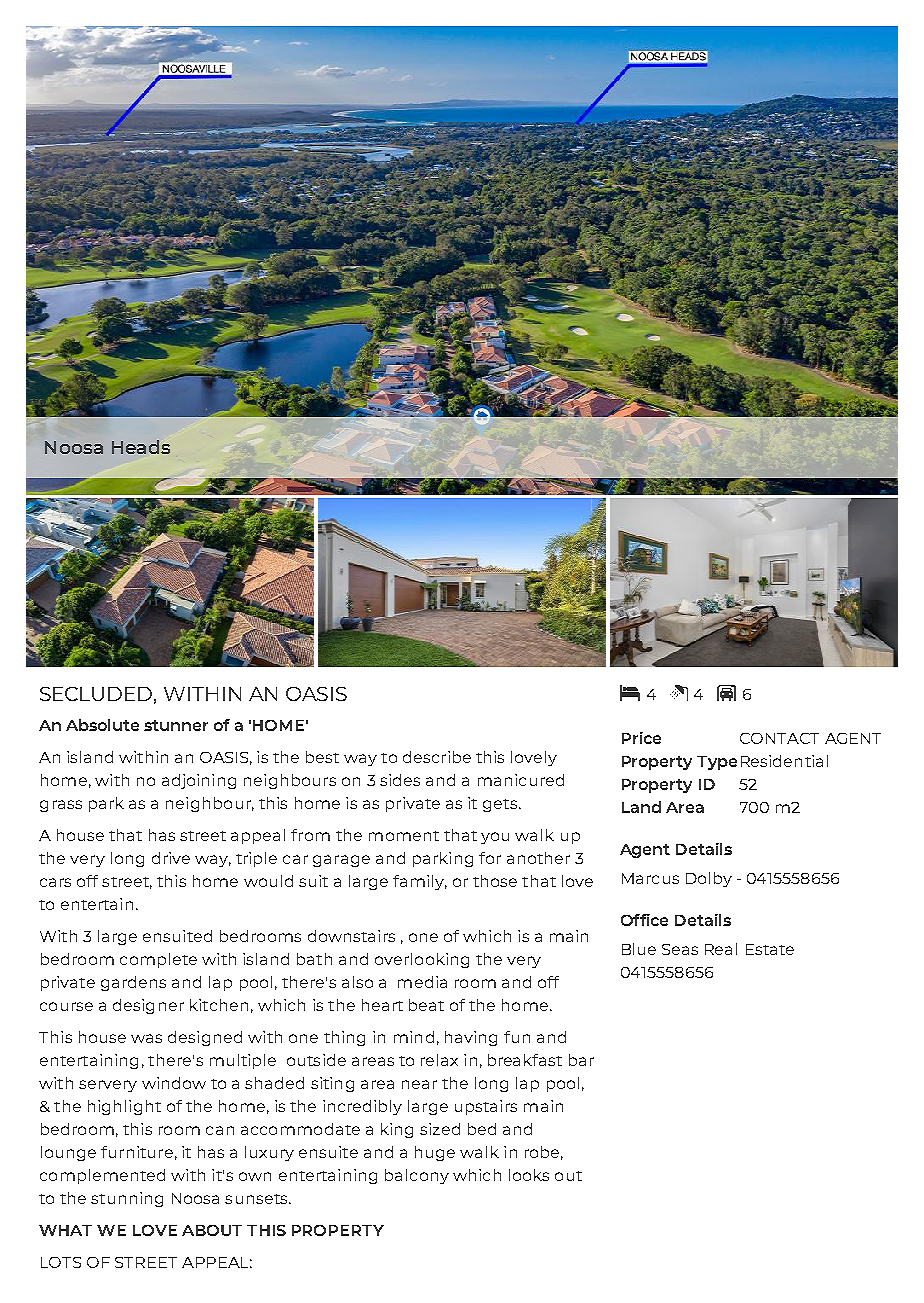 The height and width of the document is (1303, 924). Describe the element at coordinates (641, 738) in the document. I see `Price` at that location.
